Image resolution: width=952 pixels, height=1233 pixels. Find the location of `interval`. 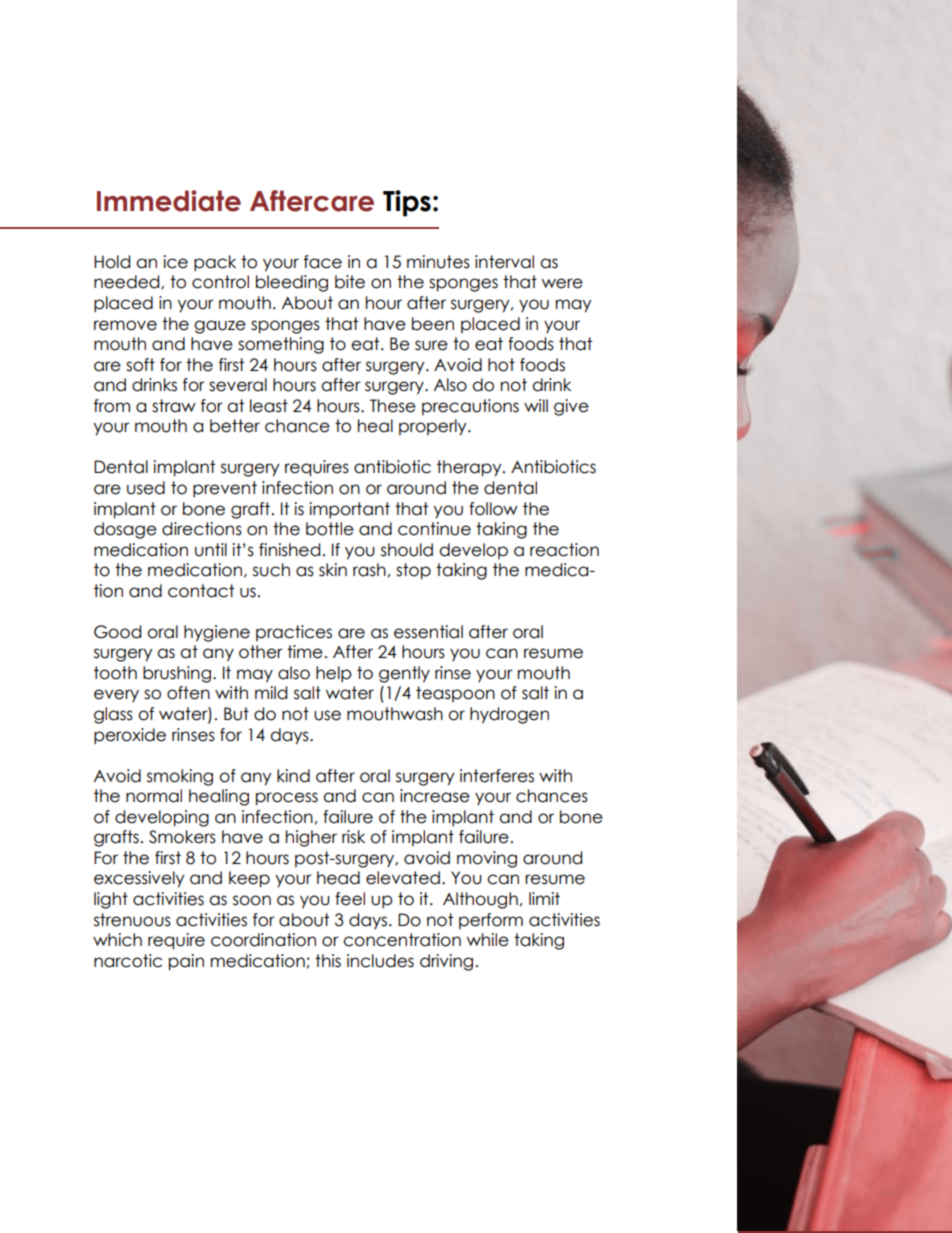

interval is located at coordinates (504, 262).
